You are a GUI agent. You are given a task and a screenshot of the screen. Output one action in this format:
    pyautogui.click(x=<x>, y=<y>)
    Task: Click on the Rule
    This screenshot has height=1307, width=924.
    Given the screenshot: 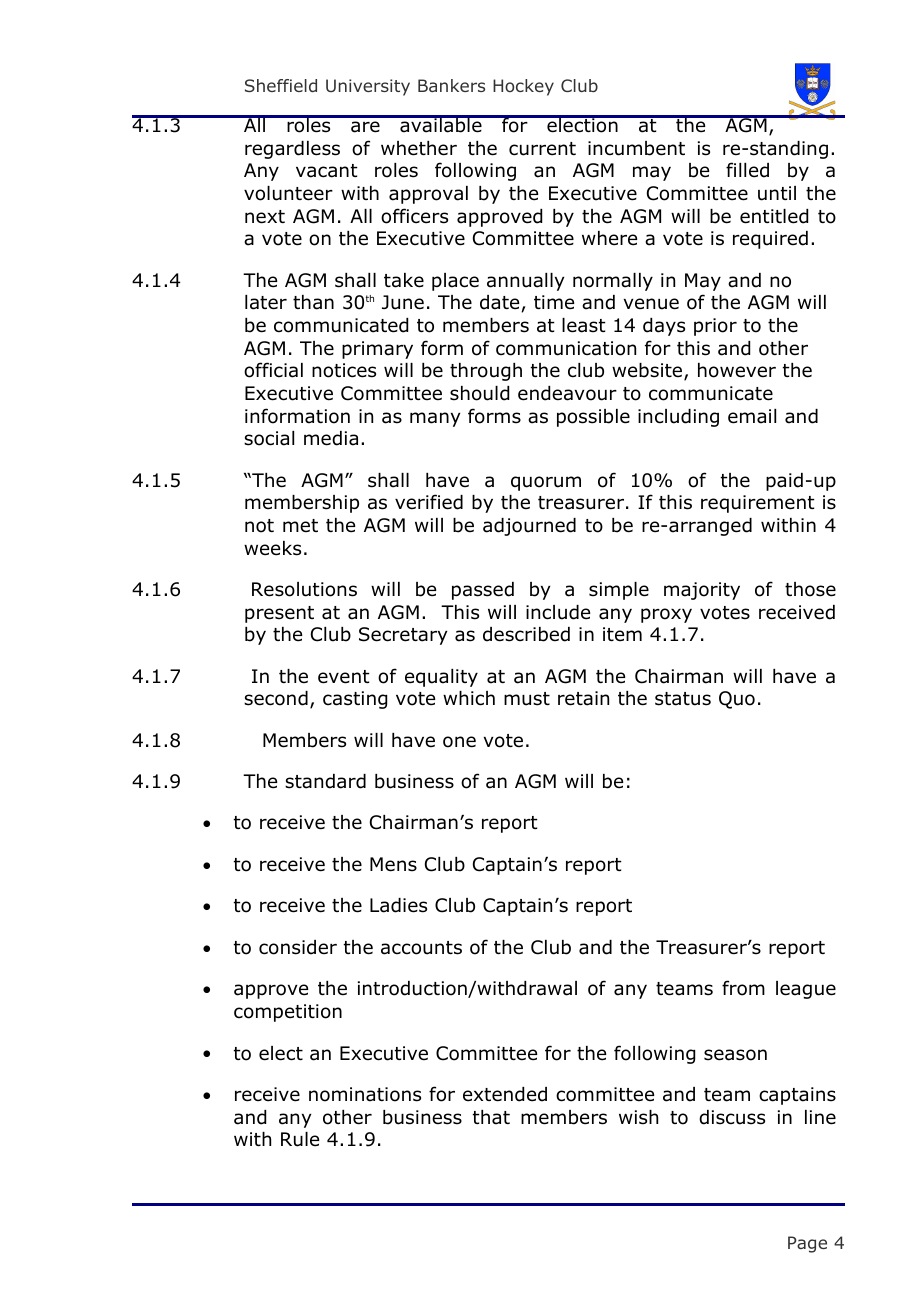 What is the action you would take?
    pyautogui.click(x=300, y=1139)
